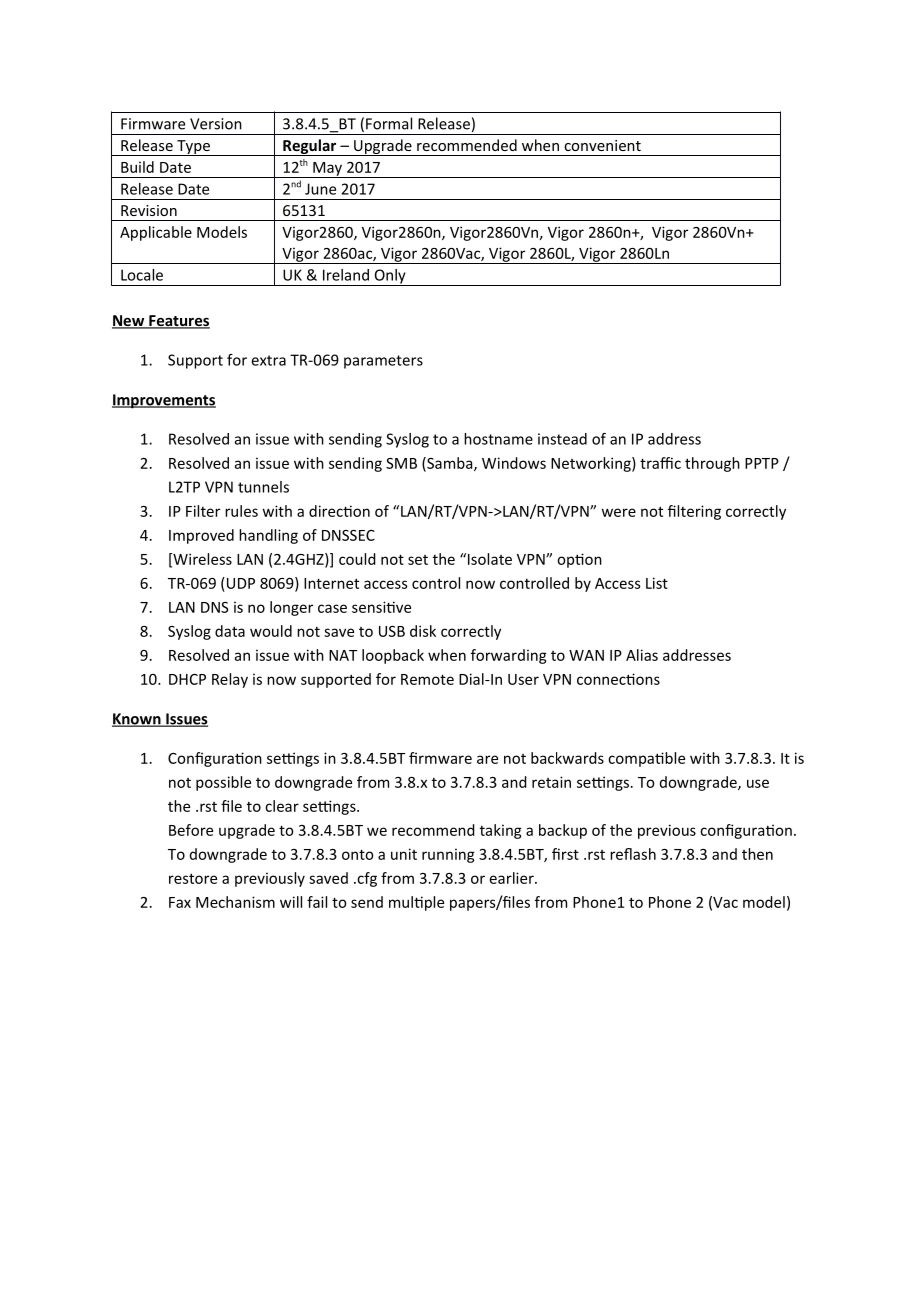 The image size is (924, 1308). Describe the element at coordinates (201, 560) in the screenshot. I see `Wireless` at that location.
